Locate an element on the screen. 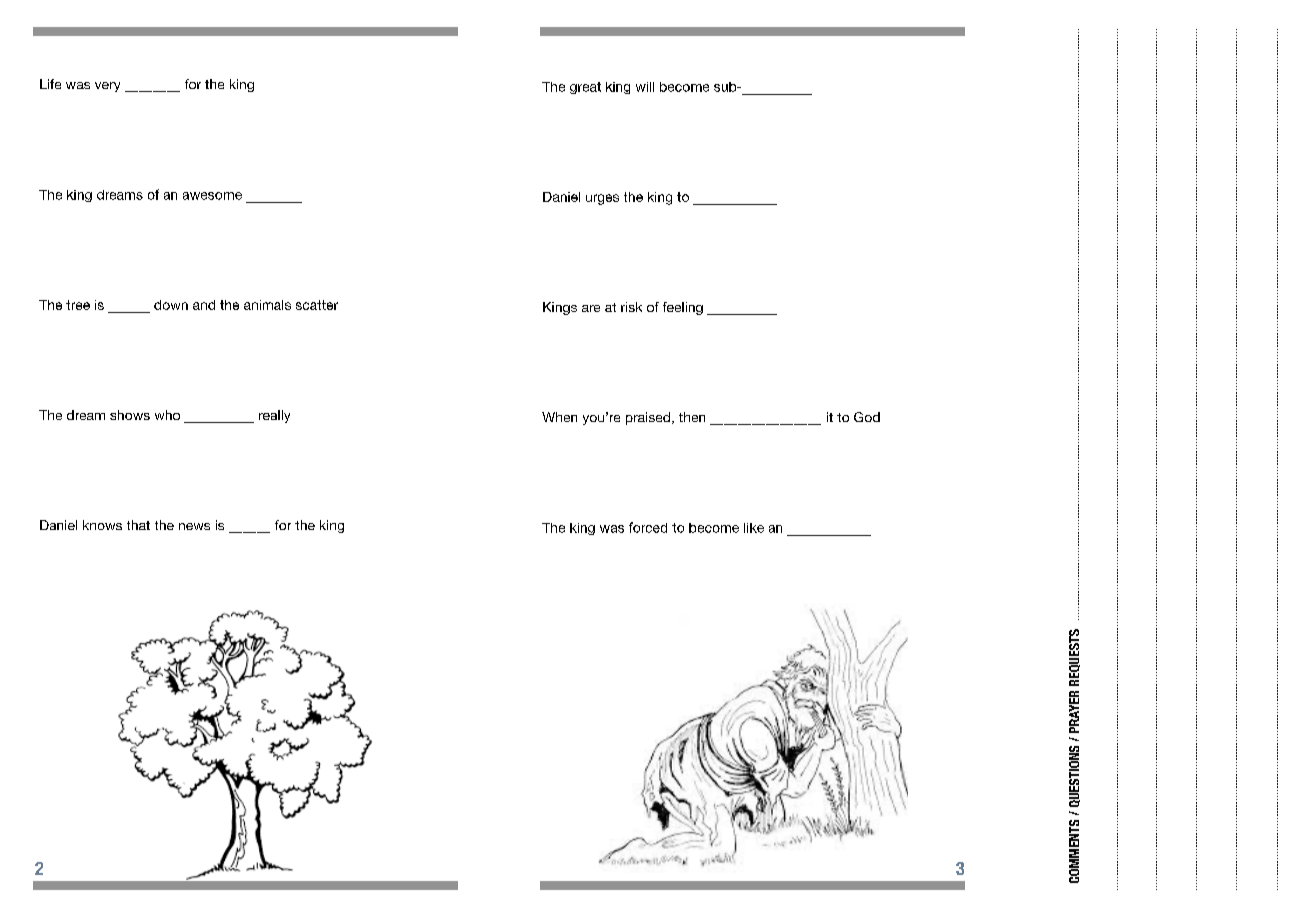 This screenshot has width=1308, height=924. that is located at coordinates (138, 525).
